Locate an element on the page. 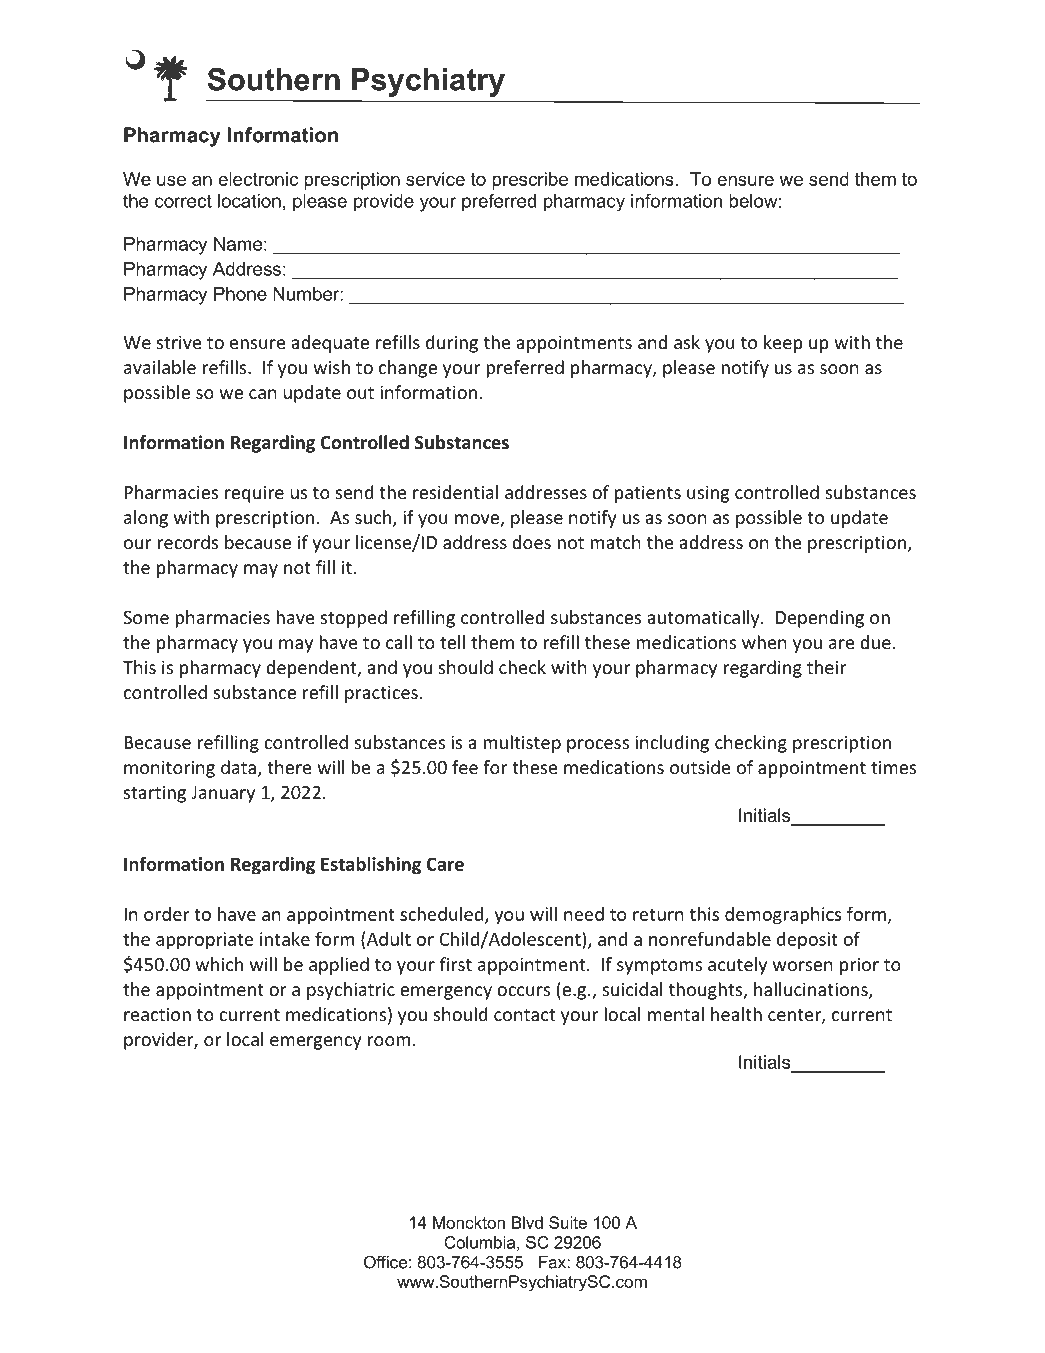 This document has height=1353, width=1045. their is located at coordinates (826, 667).
